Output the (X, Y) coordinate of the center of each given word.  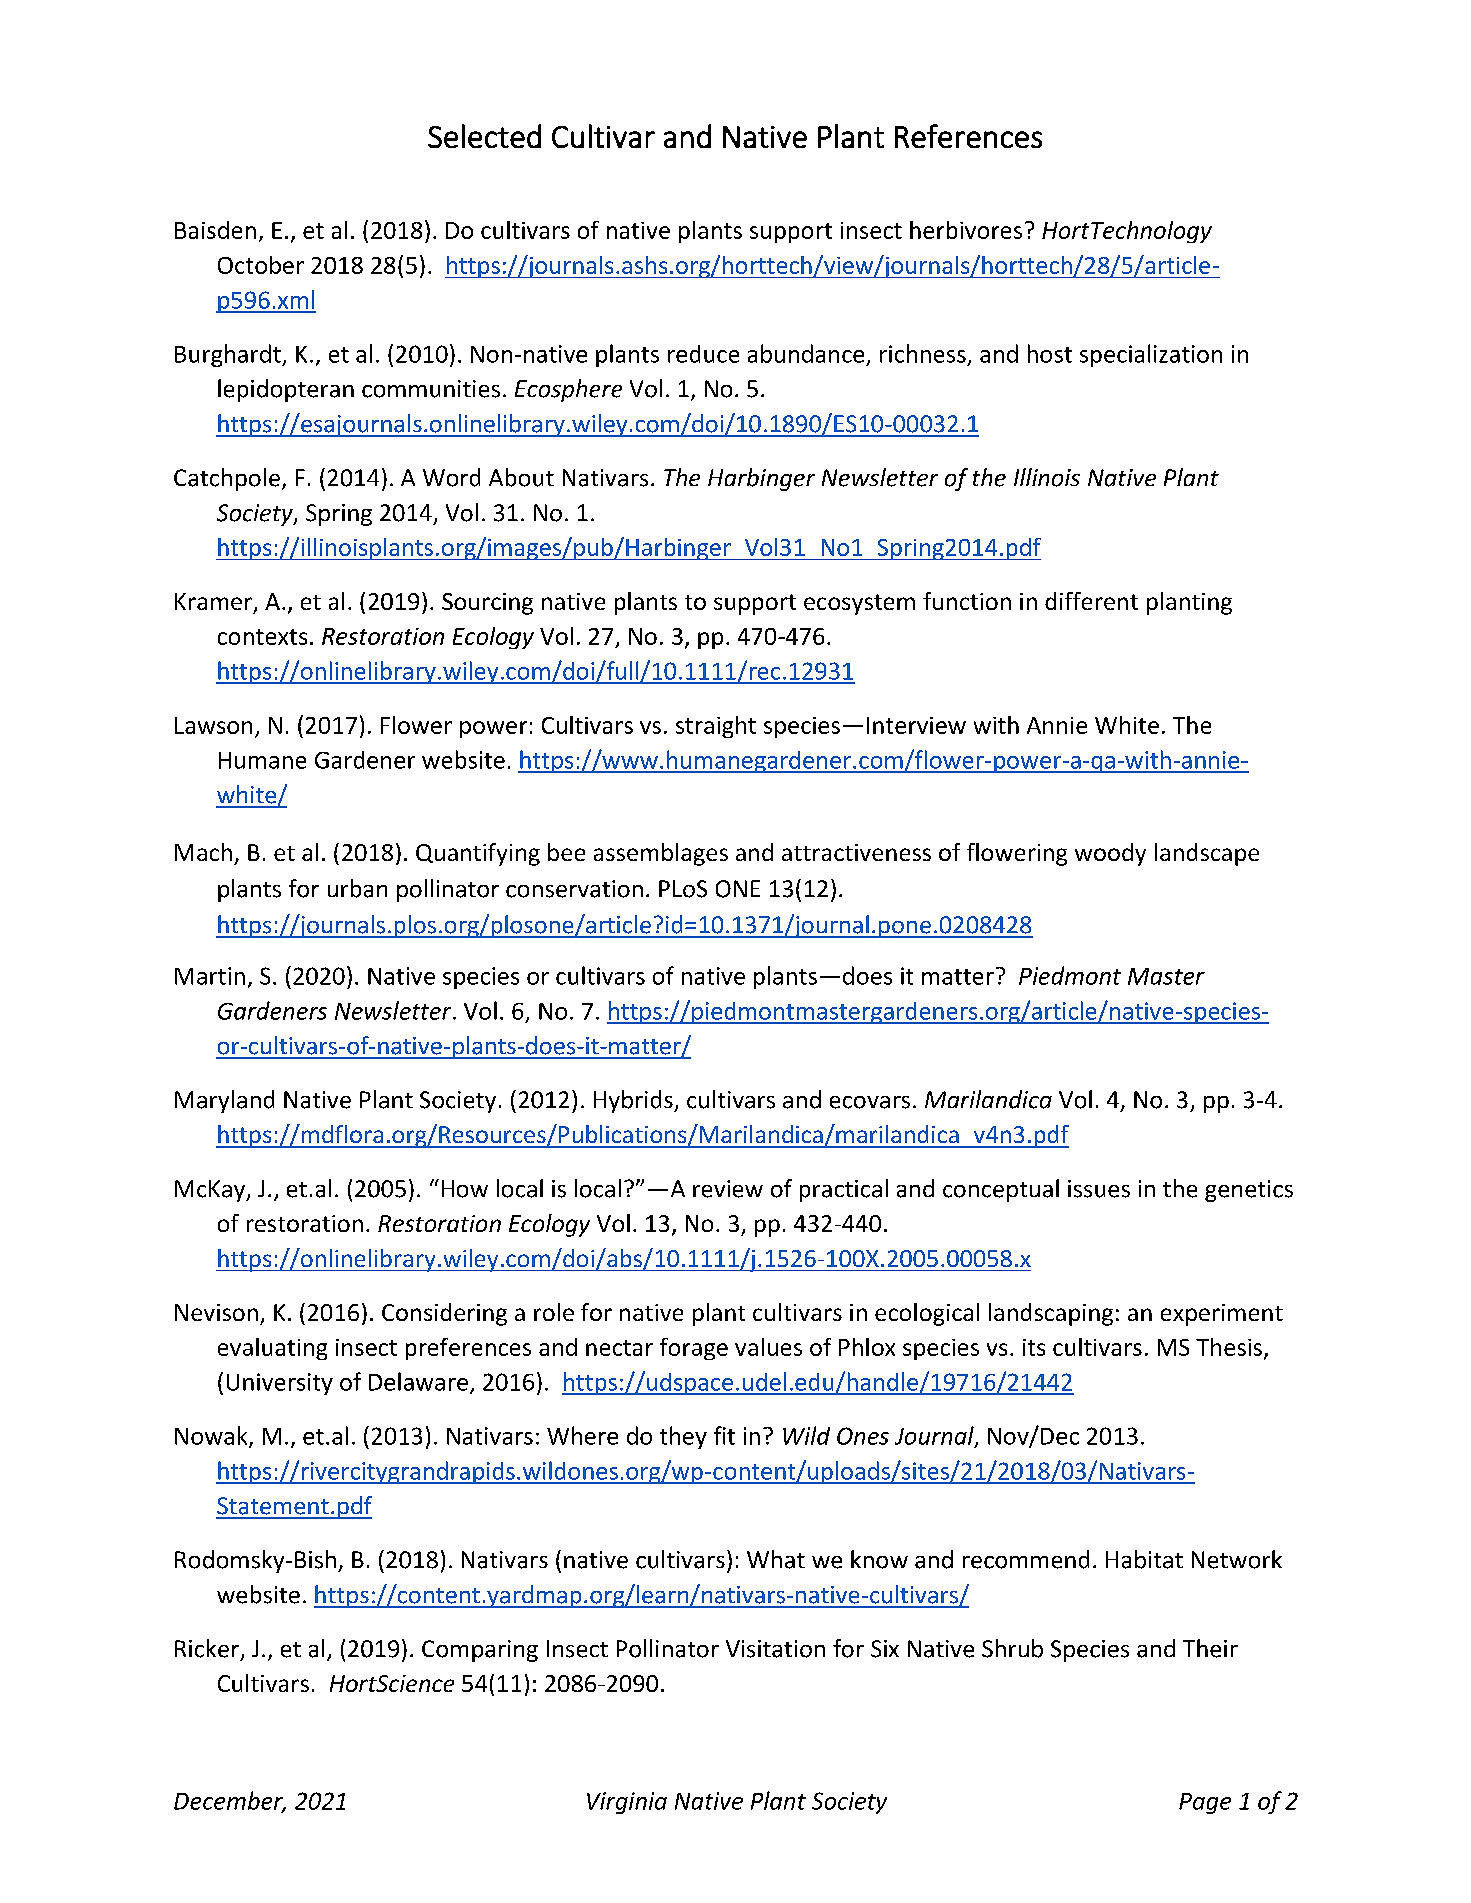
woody (1110, 854)
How (465, 1189)
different (1091, 601)
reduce (703, 354)
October (261, 265)
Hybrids (634, 1101)
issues (1099, 1189)
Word (451, 477)
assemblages (661, 854)
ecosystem (859, 604)
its (1034, 1347)
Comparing (480, 1651)
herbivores (966, 230)
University (280, 1384)
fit (724, 1435)
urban (357, 888)
